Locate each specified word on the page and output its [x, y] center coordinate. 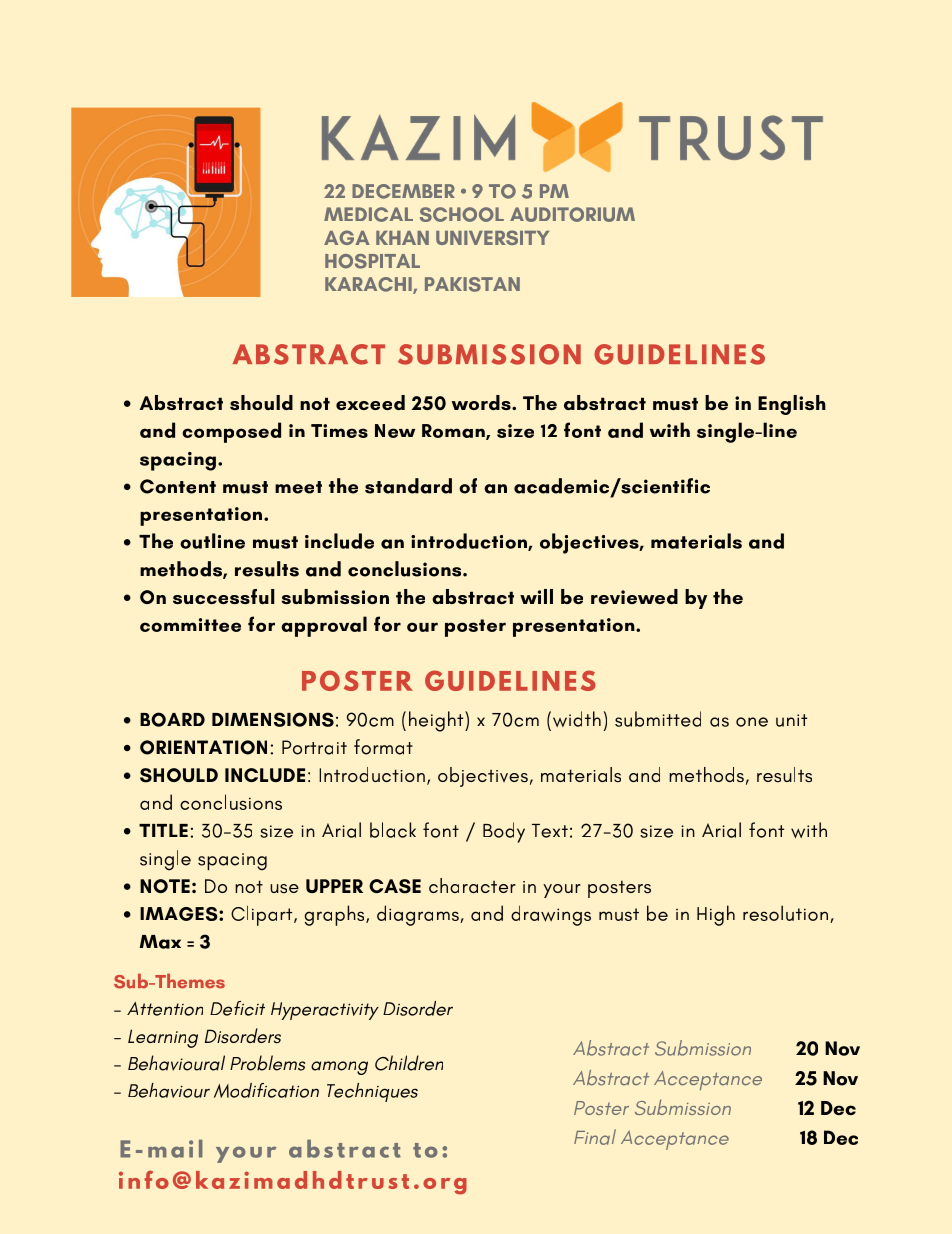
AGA [347, 237]
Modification [266, 1090]
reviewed [634, 596]
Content [178, 486]
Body [504, 832]
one [752, 722]
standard [408, 486]
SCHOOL [462, 214]
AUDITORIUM [572, 214]
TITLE [163, 830]
